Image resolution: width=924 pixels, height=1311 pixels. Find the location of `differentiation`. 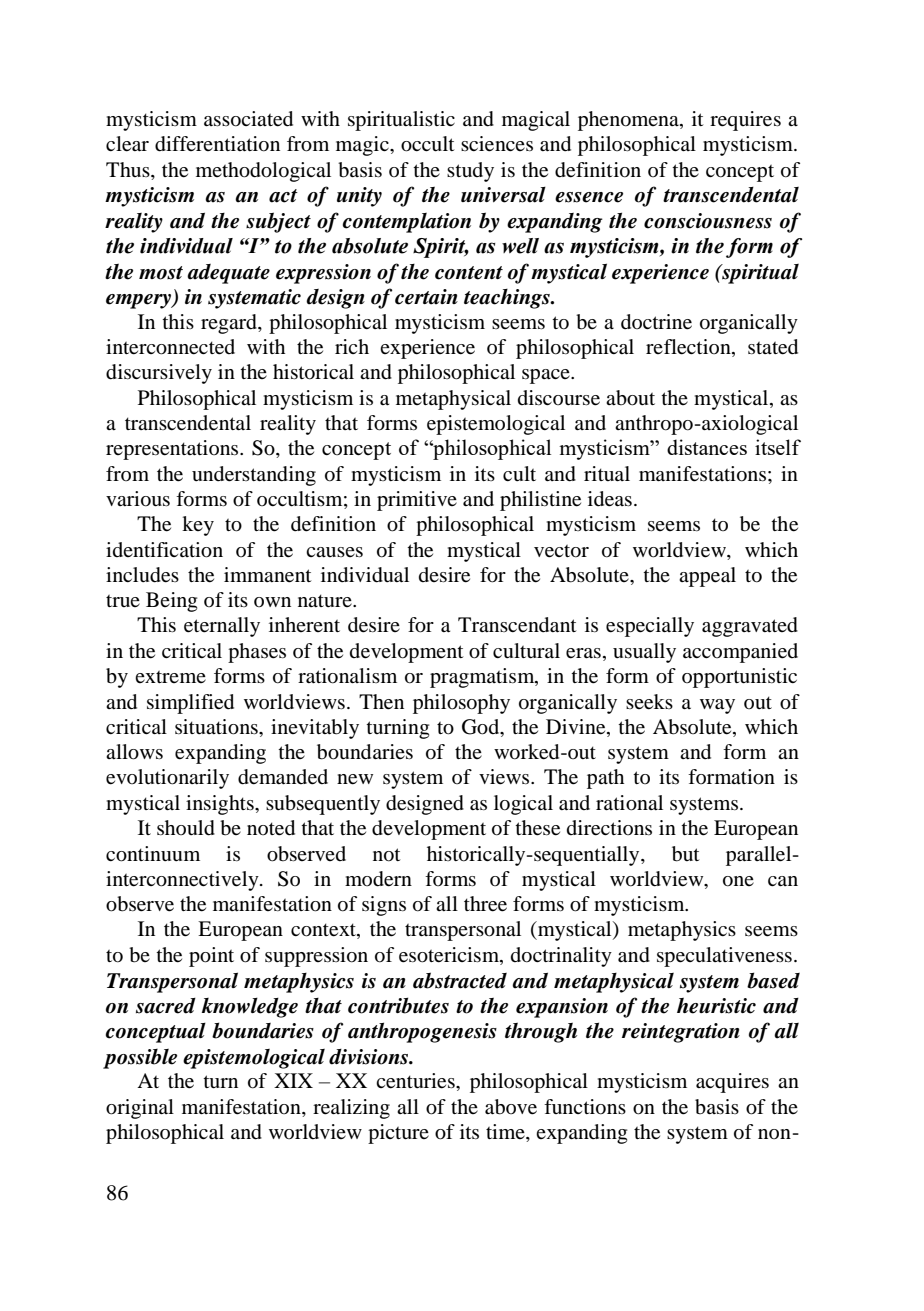

differentiation is located at coordinates (217, 144).
